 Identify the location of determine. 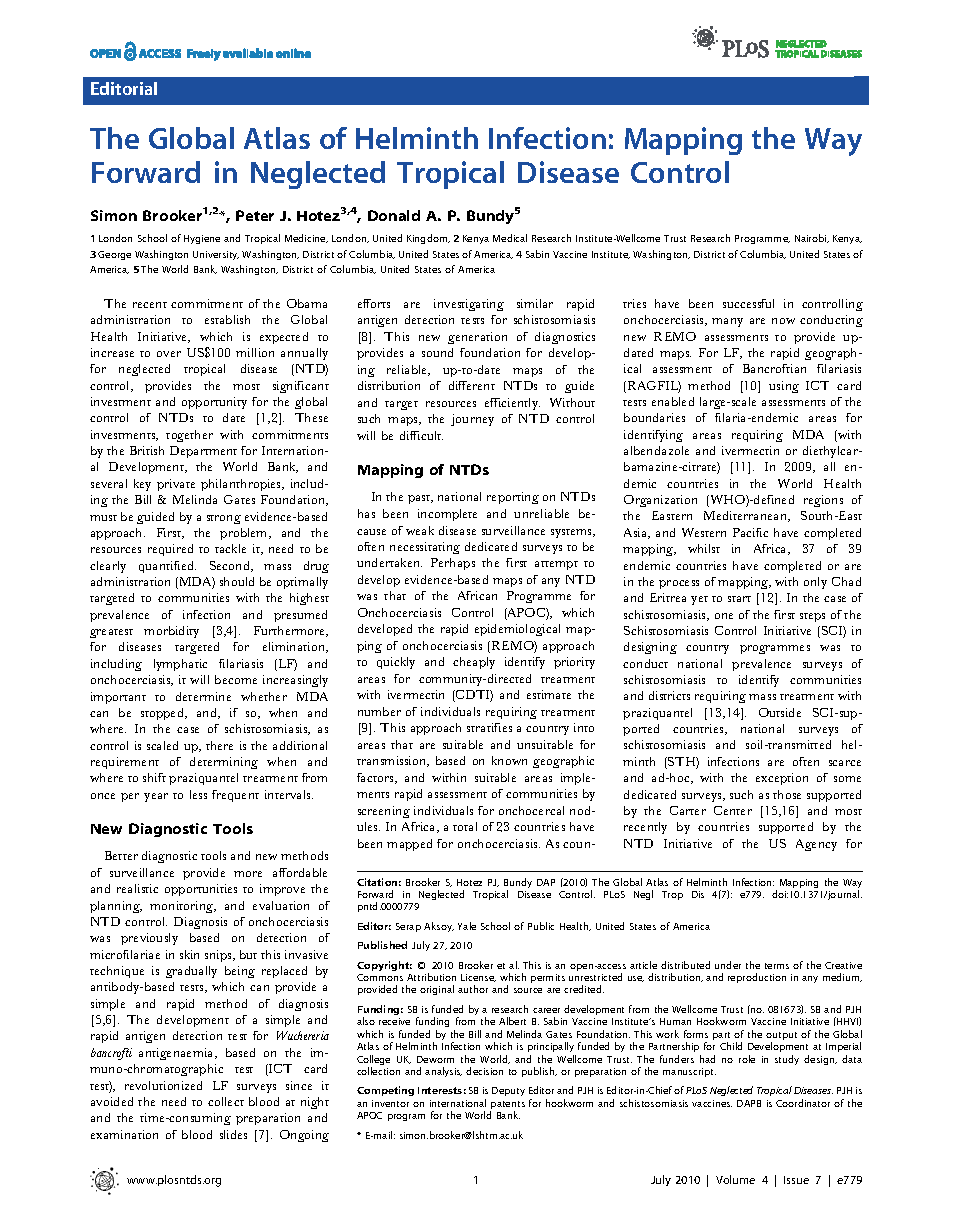
(203, 696).
